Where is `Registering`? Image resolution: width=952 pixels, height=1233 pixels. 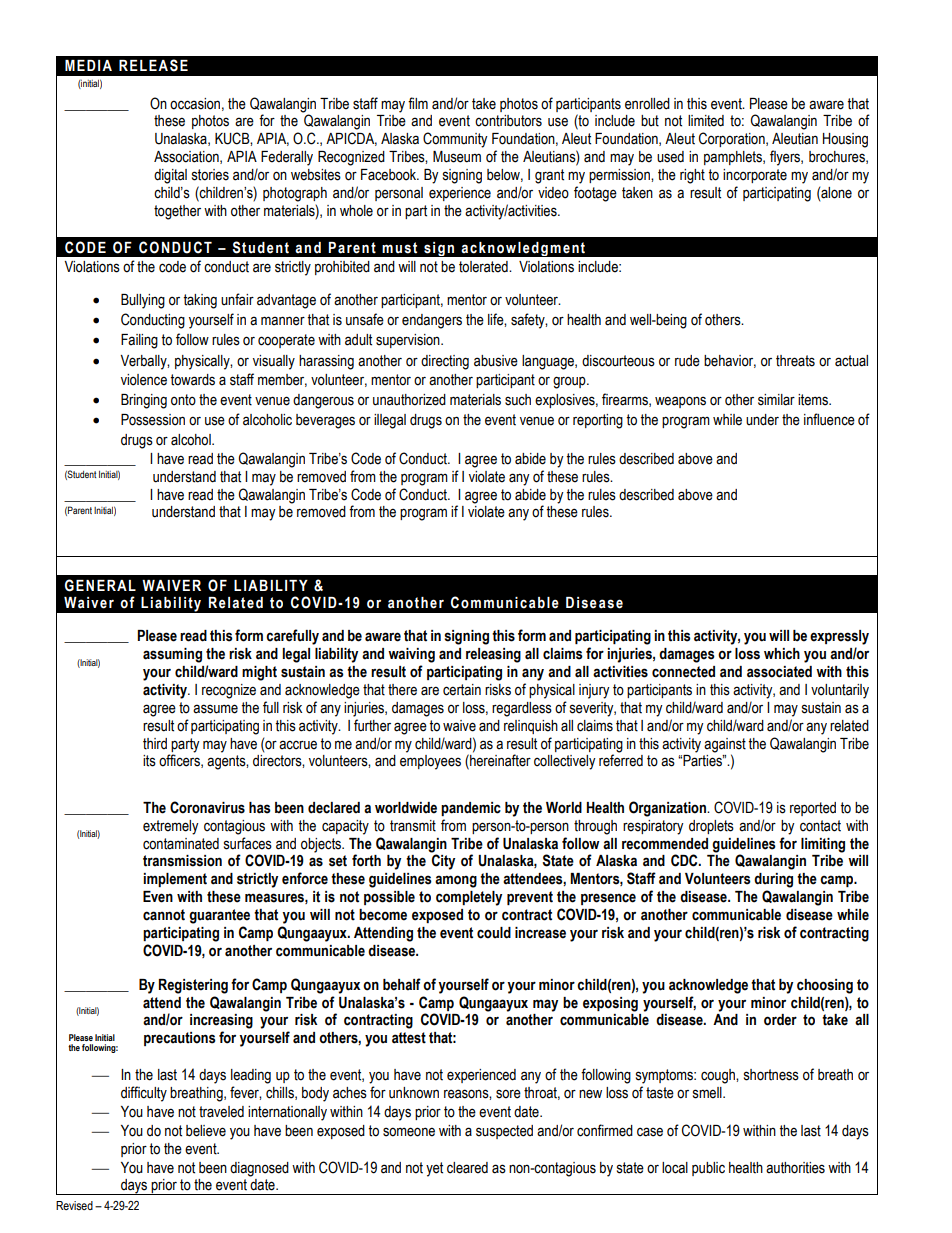
Registering is located at coordinates (193, 986).
